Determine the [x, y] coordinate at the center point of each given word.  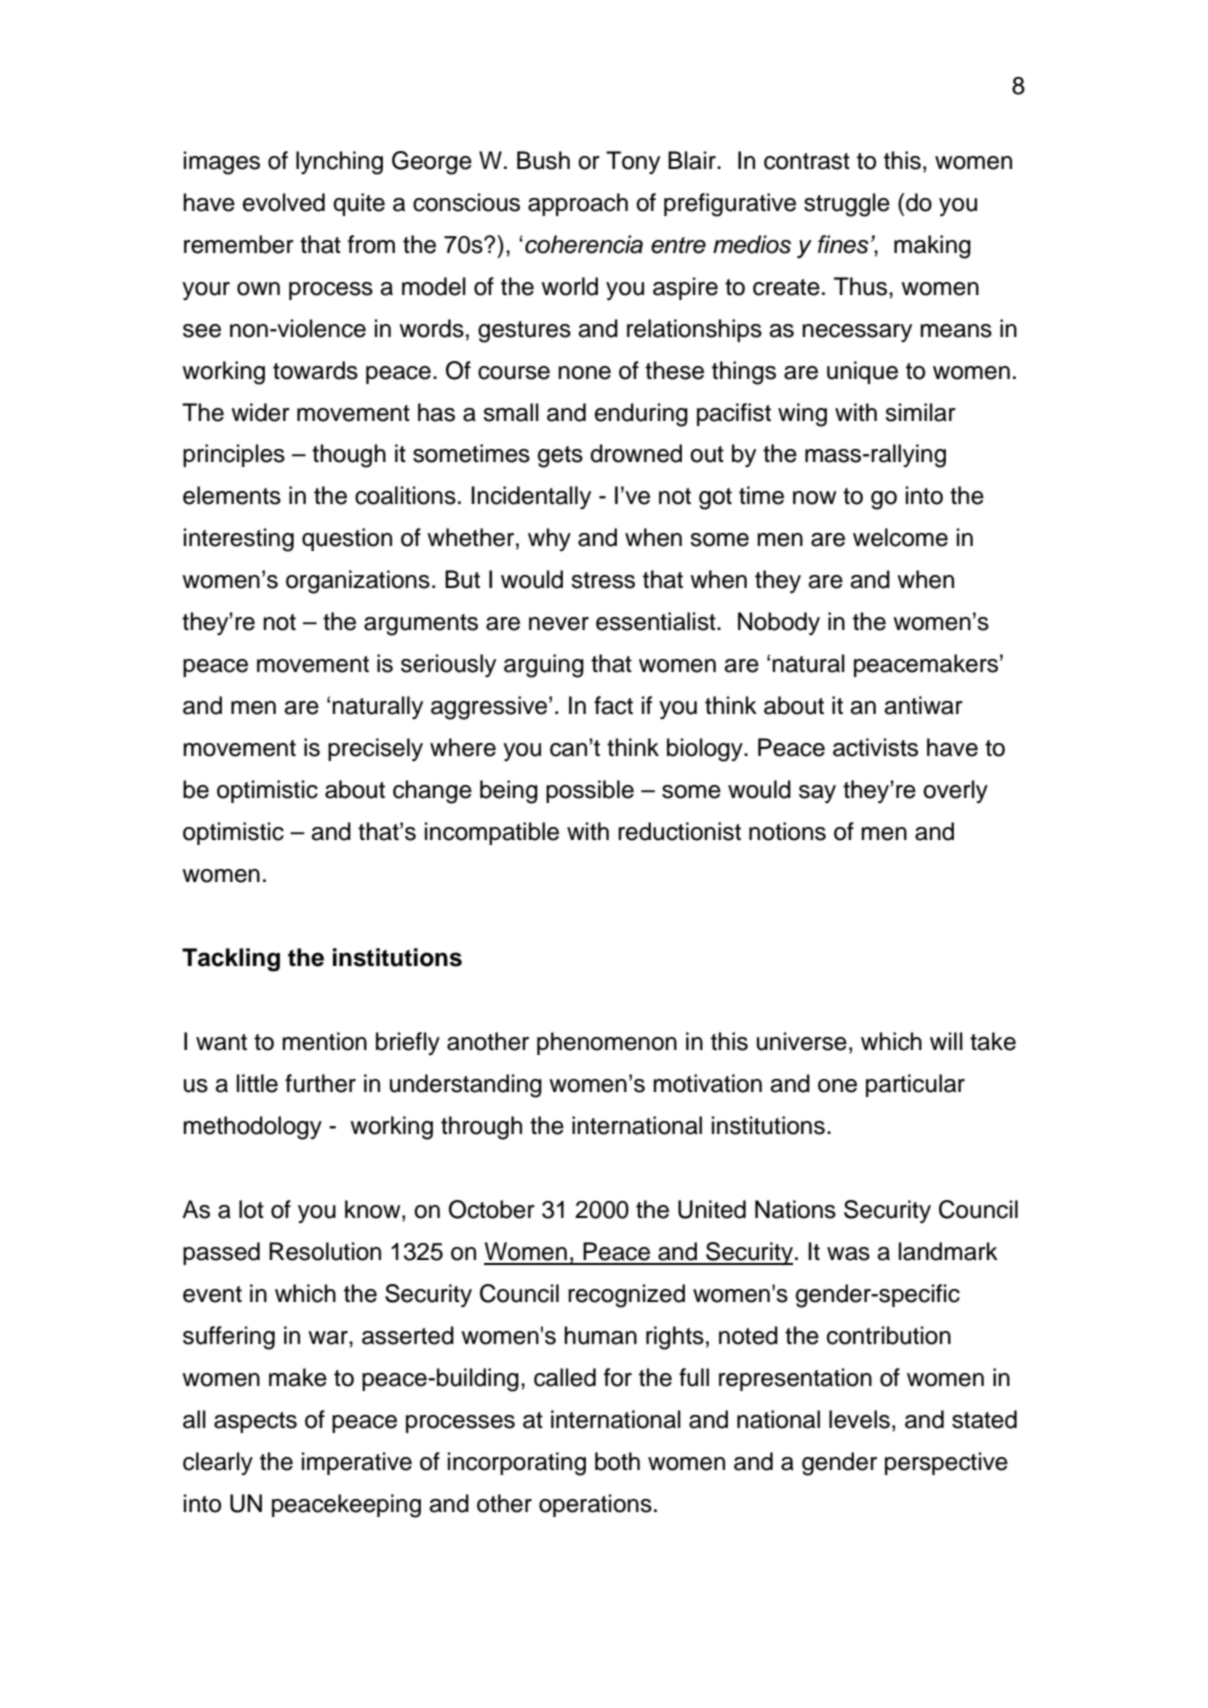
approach [578, 204]
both [617, 1461]
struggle [847, 205]
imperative [357, 1463]
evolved [284, 202]
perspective [946, 1463]
